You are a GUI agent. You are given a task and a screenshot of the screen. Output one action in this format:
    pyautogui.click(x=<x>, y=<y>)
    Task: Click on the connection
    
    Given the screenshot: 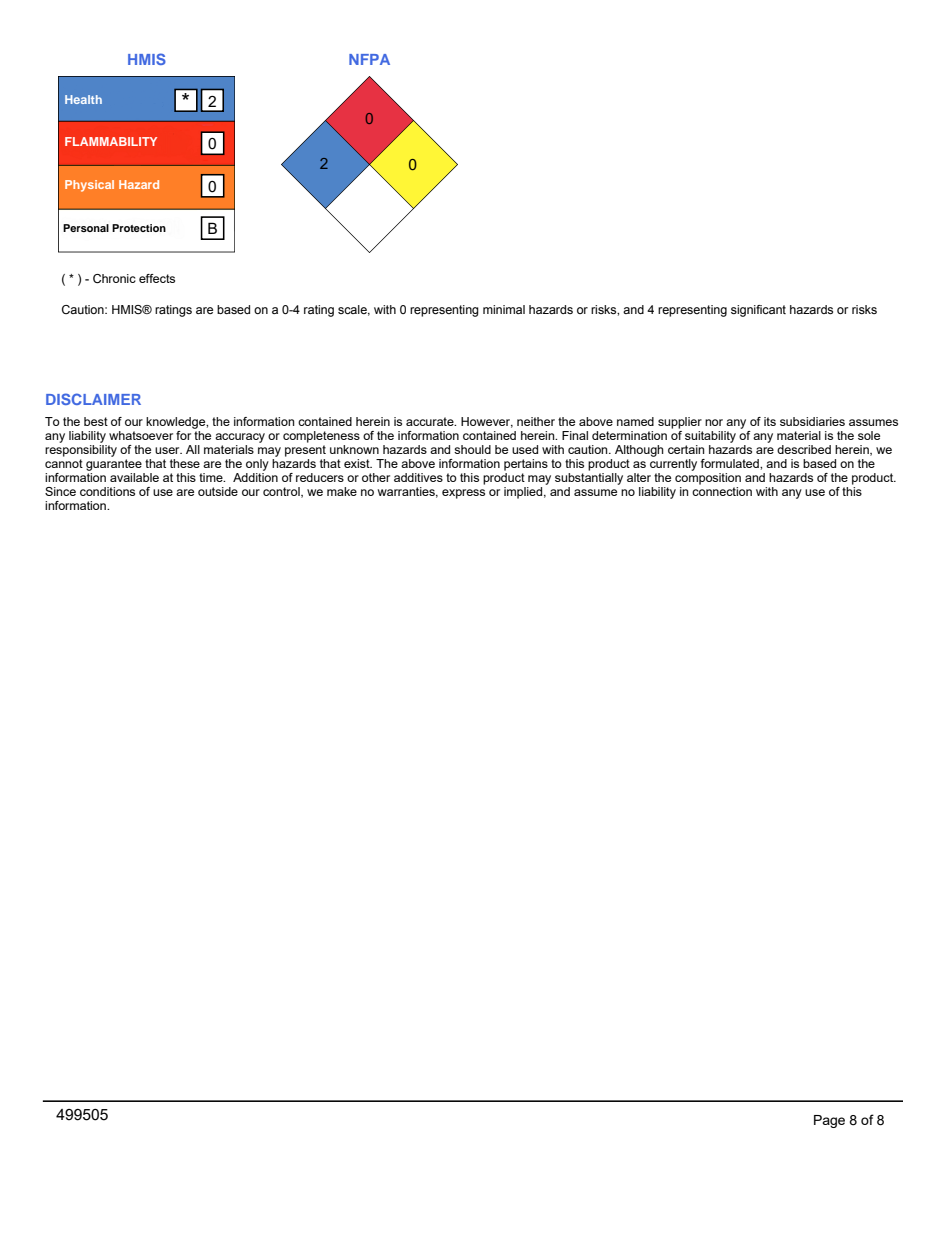 What is the action you would take?
    pyautogui.click(x=722, y=490)
